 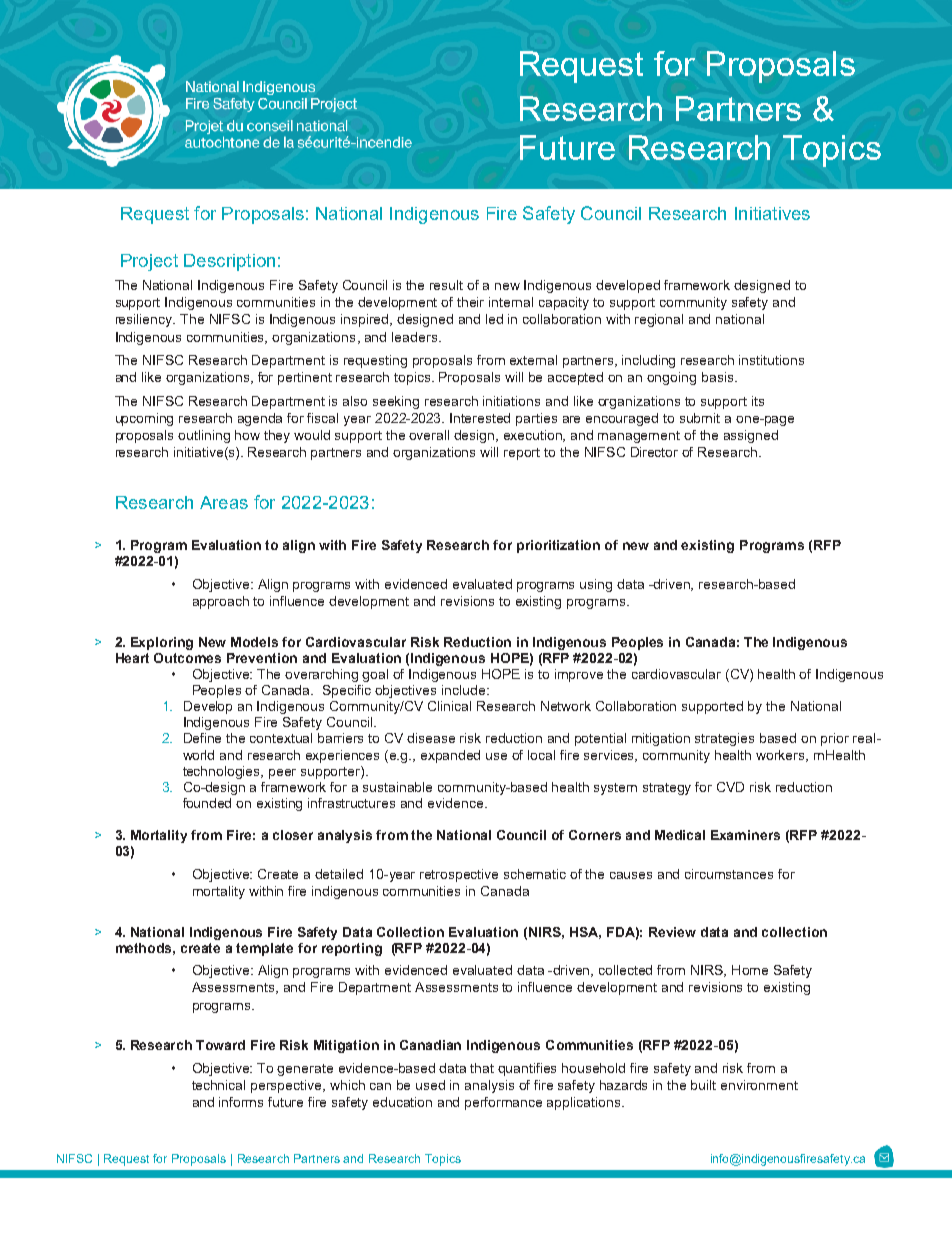 I want to click on closer, so click(x=293, y=835).
